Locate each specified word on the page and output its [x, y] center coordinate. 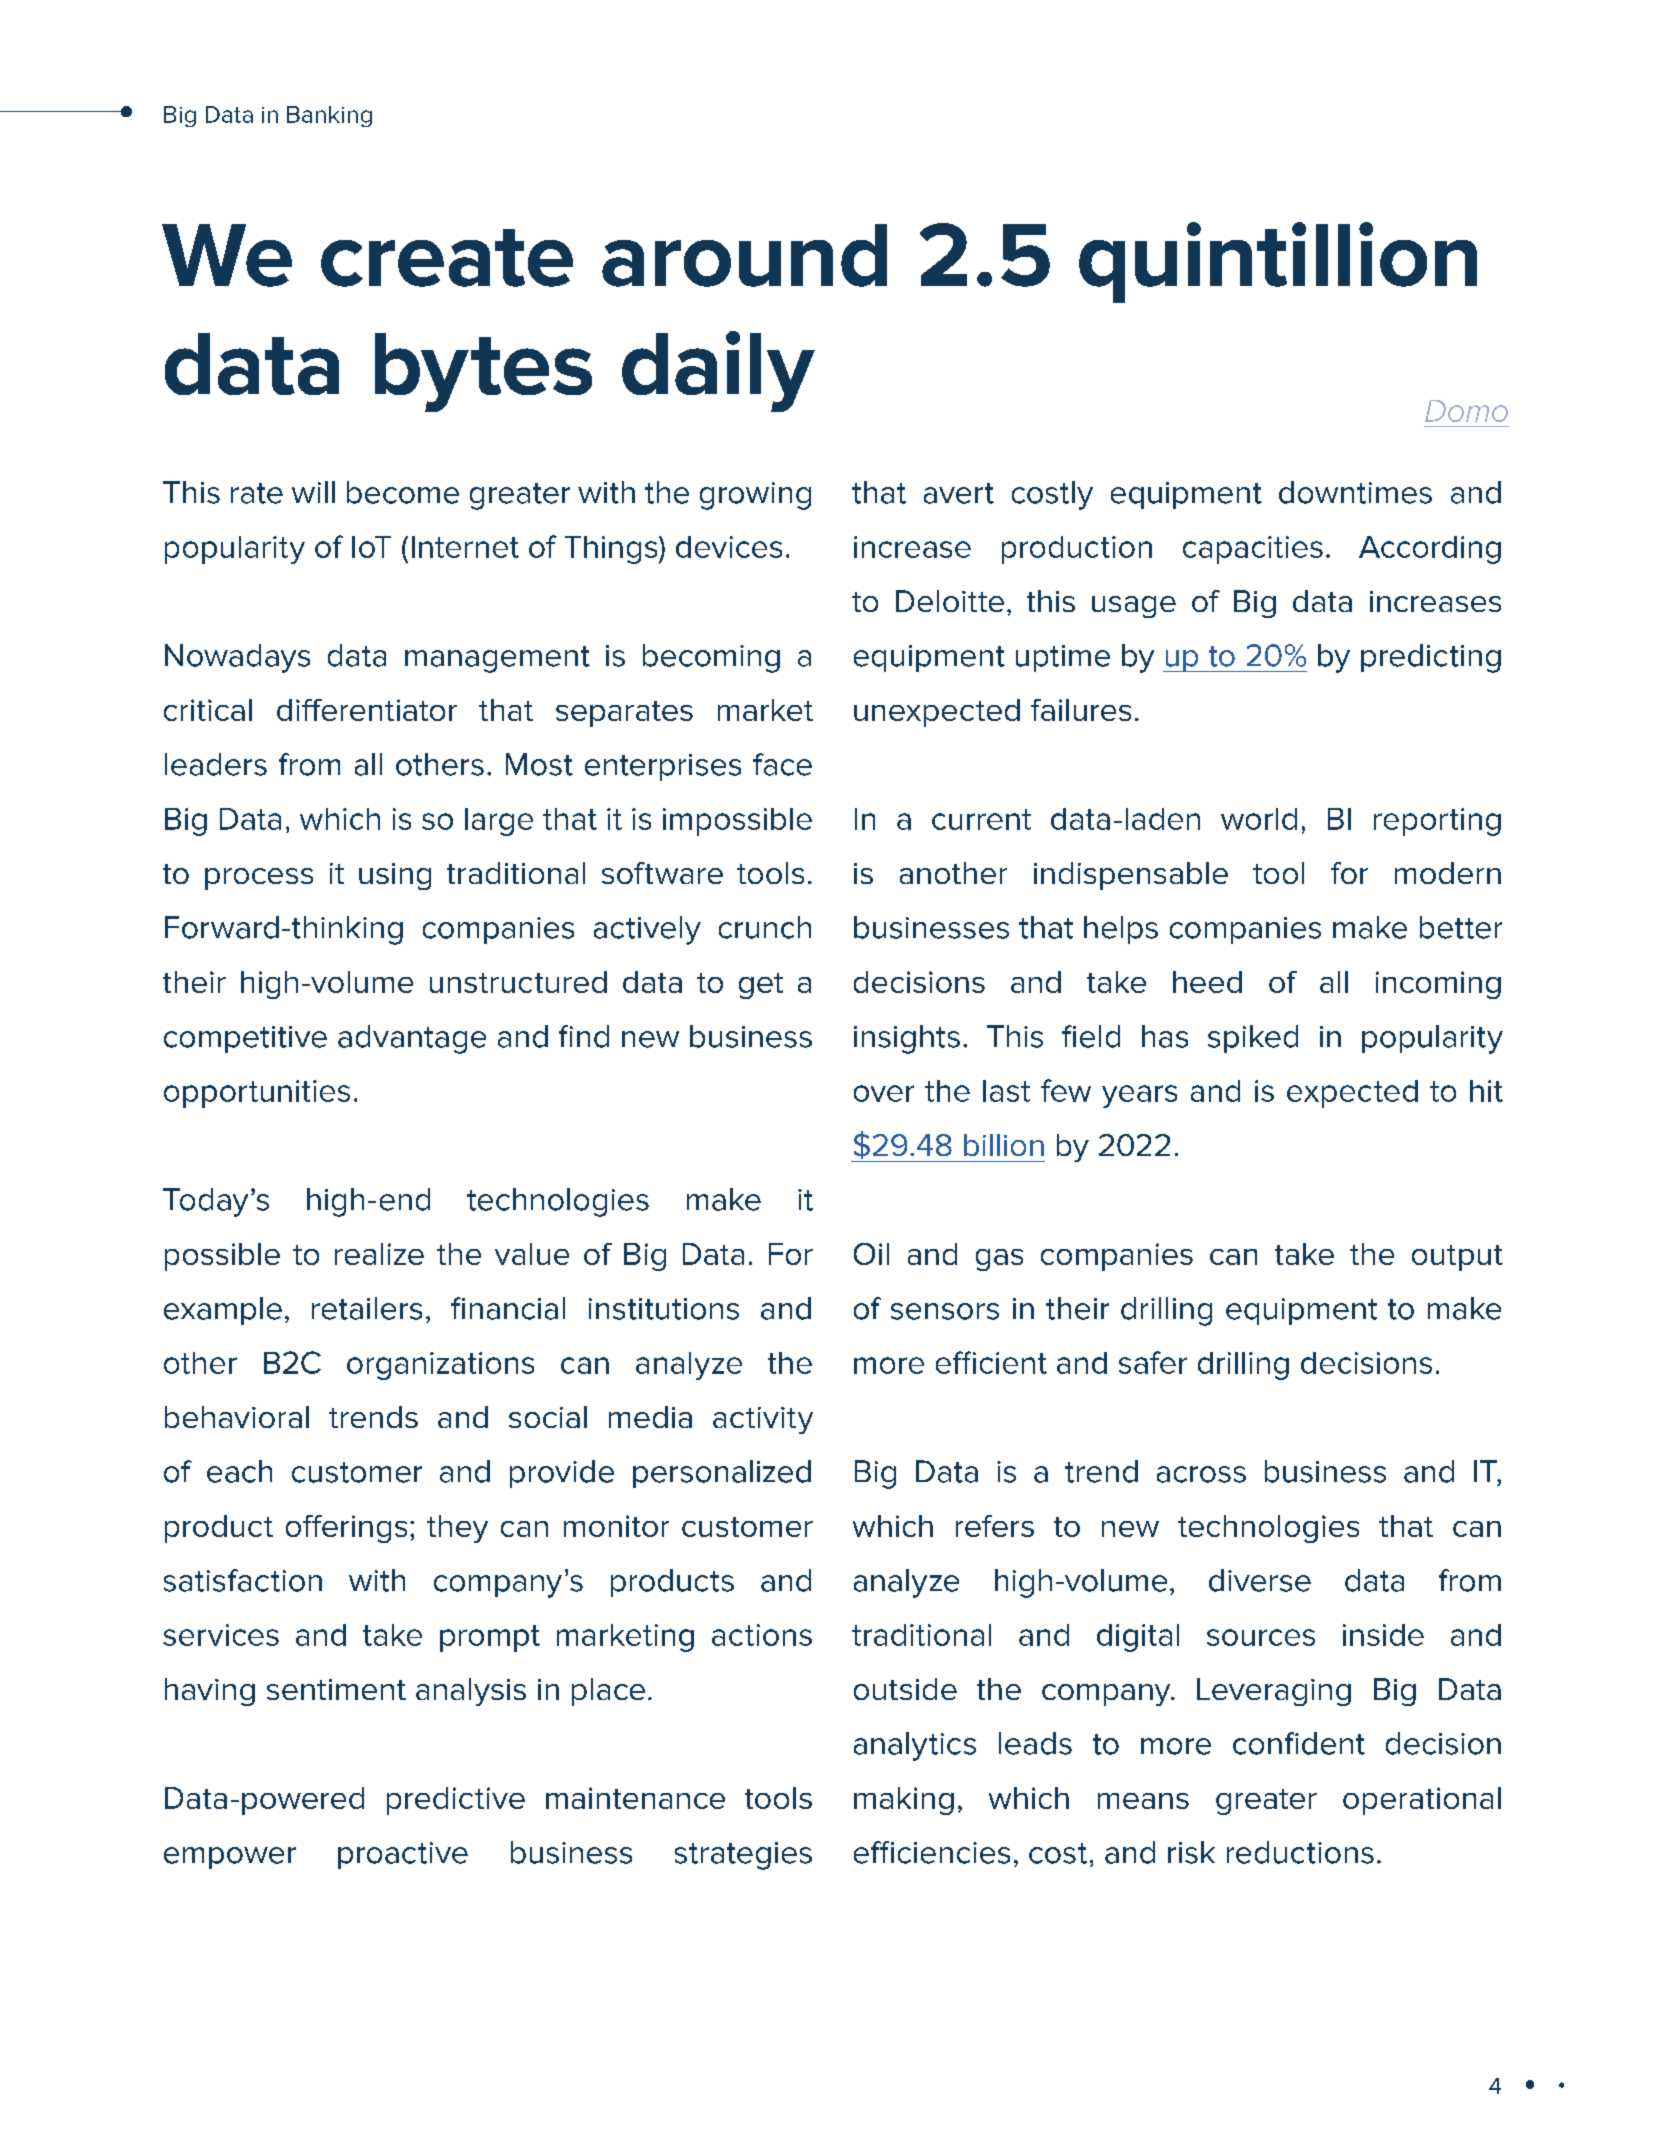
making [904, 1801]
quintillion [1278, 262]
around [744, 255]
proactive [403, 1855]
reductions [1300, 1852]
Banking [329, 116]
